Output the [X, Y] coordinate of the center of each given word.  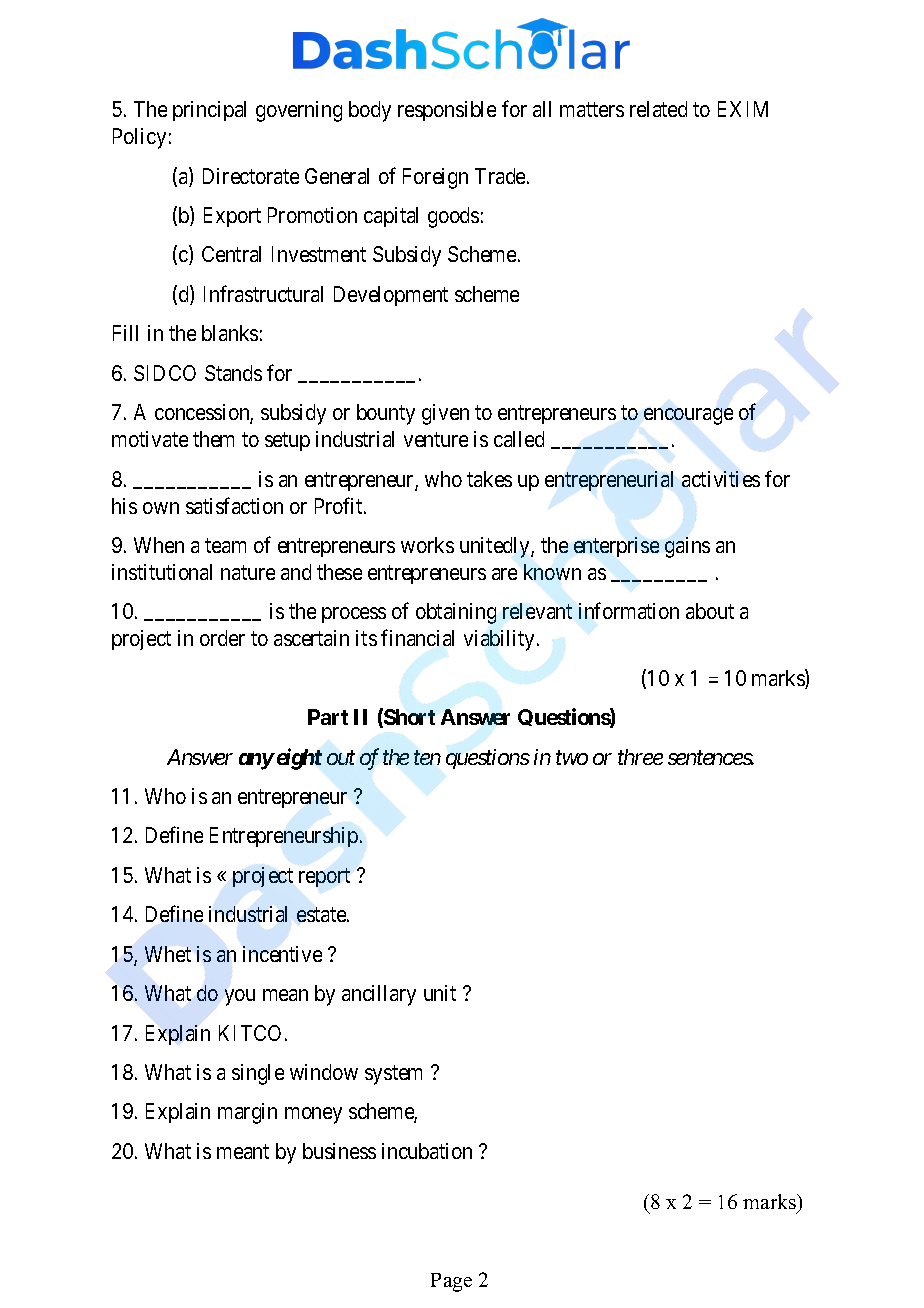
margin [247, 1113]
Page [451, 1282]
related [658, 109]
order [222, 638]
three [640, 757]
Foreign [435, 178]
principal [209, 111]
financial [417, 638]
